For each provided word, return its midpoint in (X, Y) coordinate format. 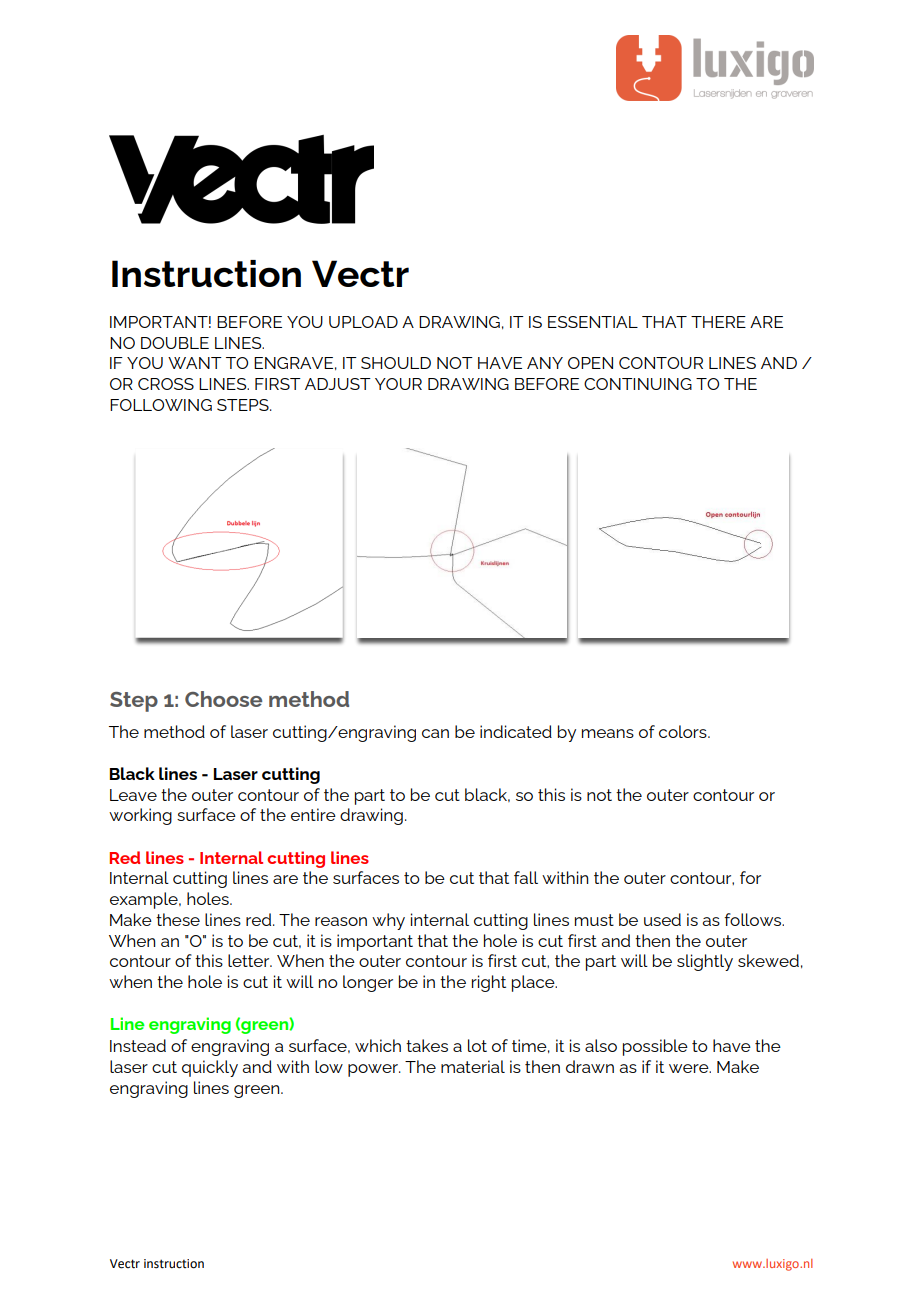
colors (684, 731)
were (690, 1068)
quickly (210, 1068)
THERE (718, 322)
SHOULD (396, 363)
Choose (223, 699)
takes (427, 1045)
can (435, 733)
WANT (195, 363)
